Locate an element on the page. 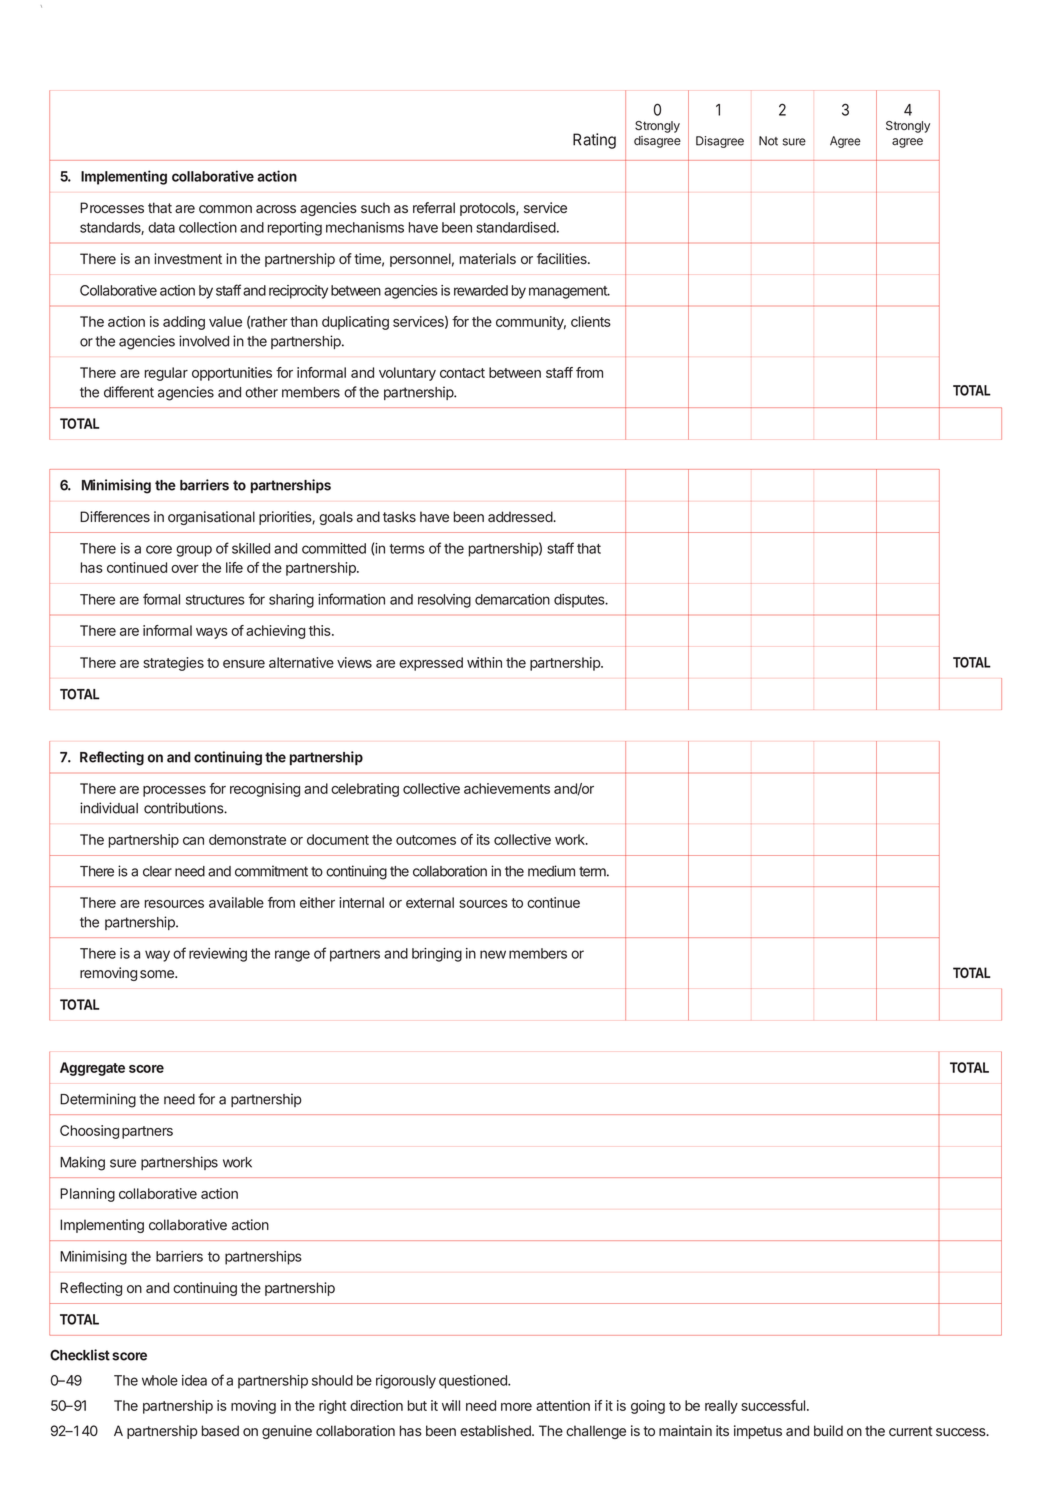 The width and height of the document is (1052, 1488). new is located at coordinates (493, 954).
